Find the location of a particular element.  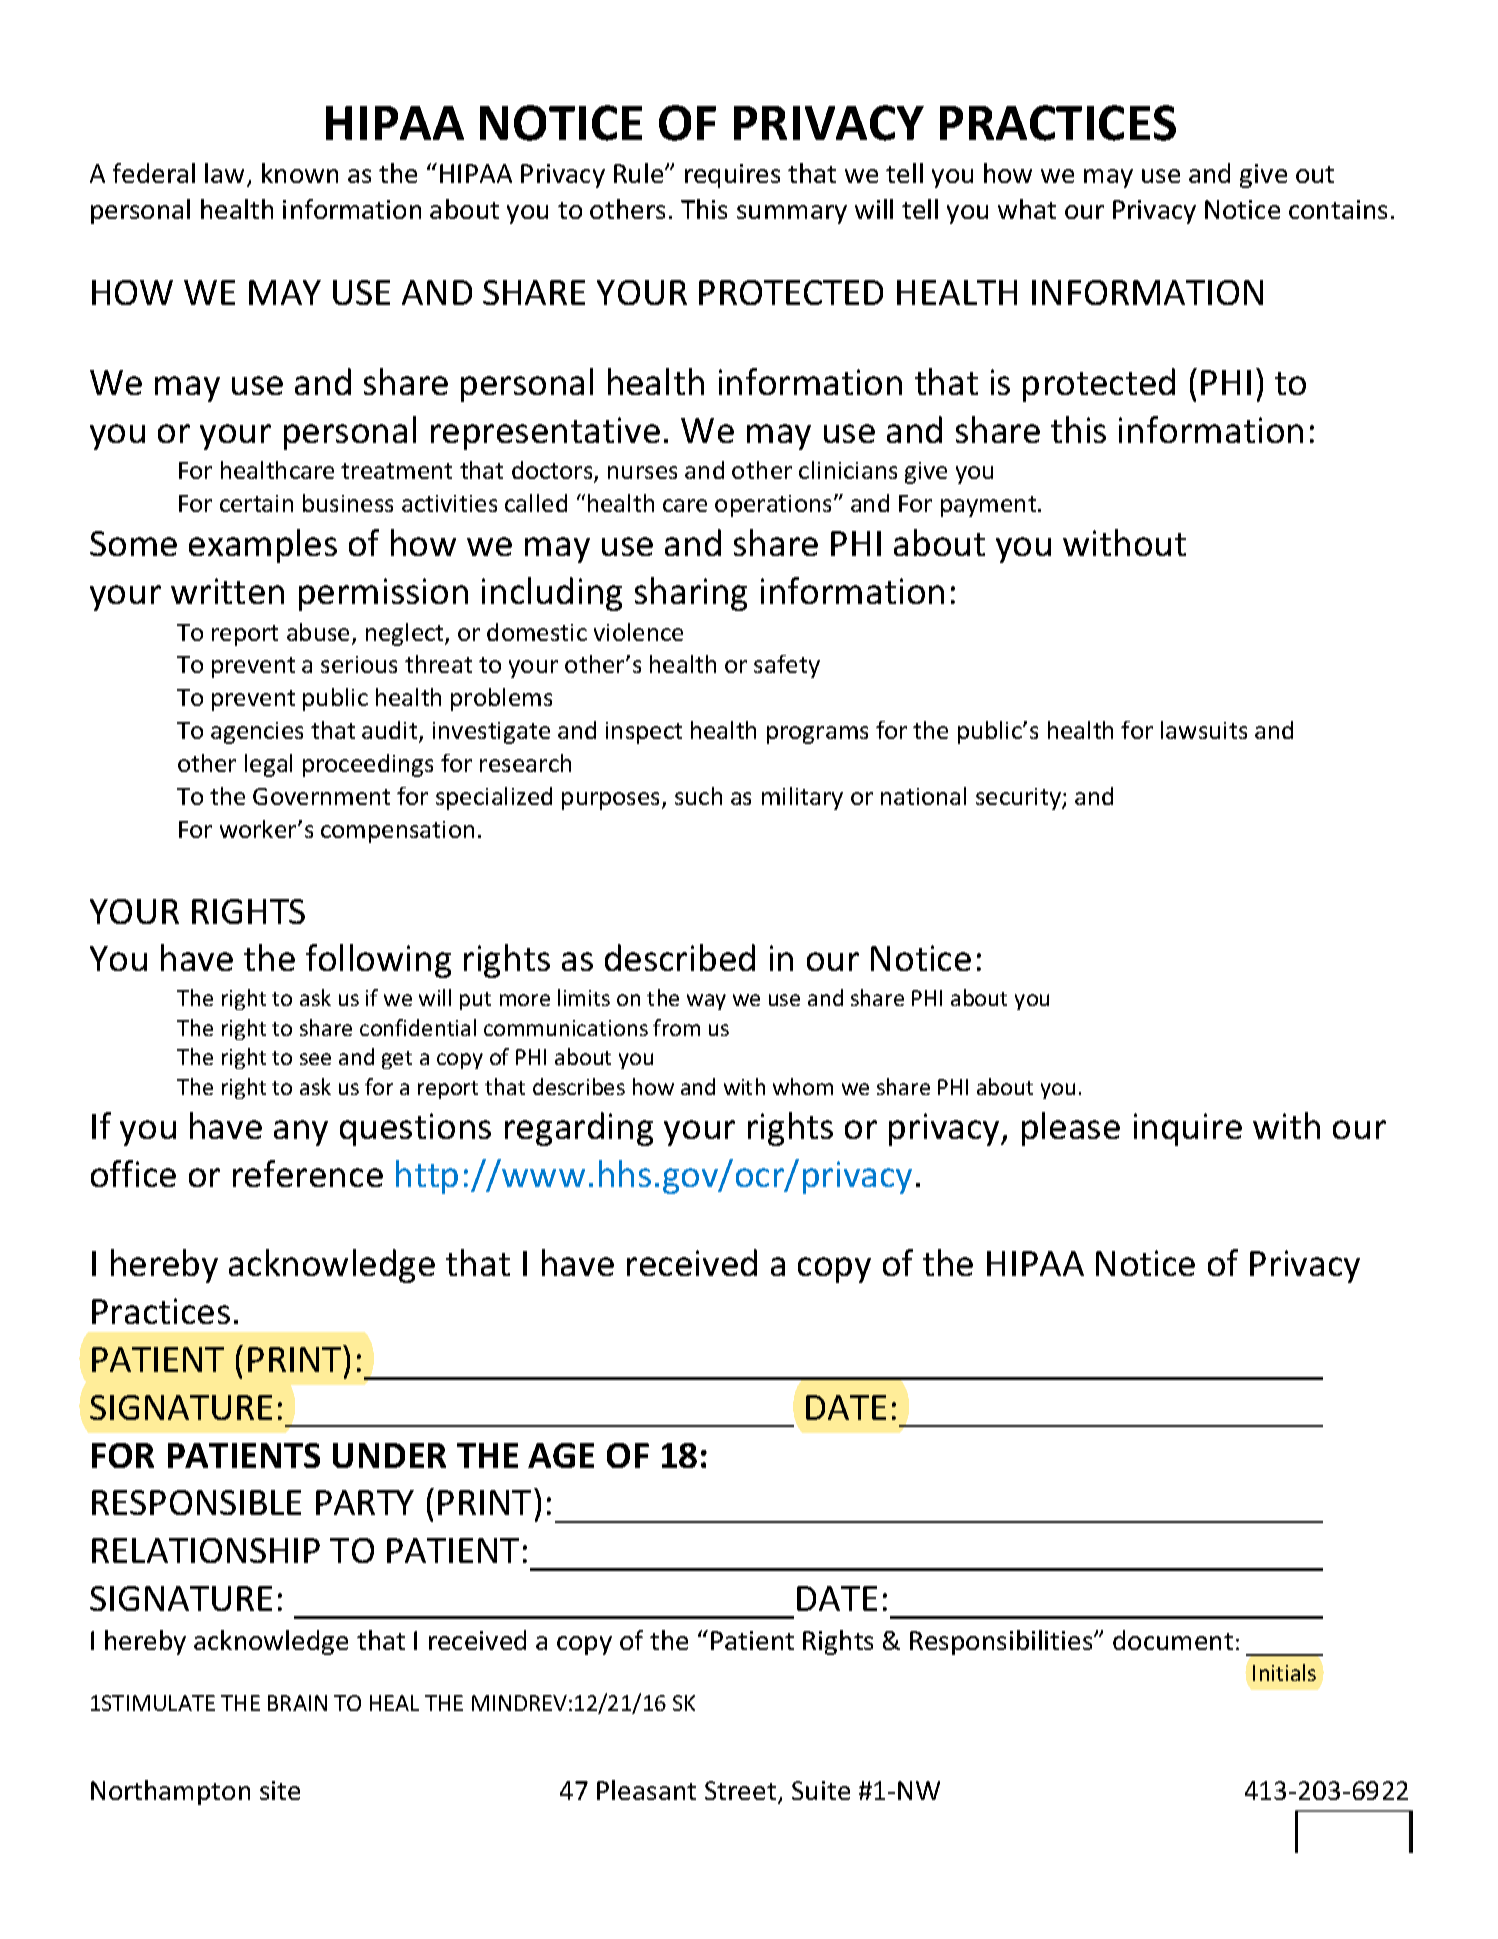

BRAIN is located at coordinates (297, 1703).
